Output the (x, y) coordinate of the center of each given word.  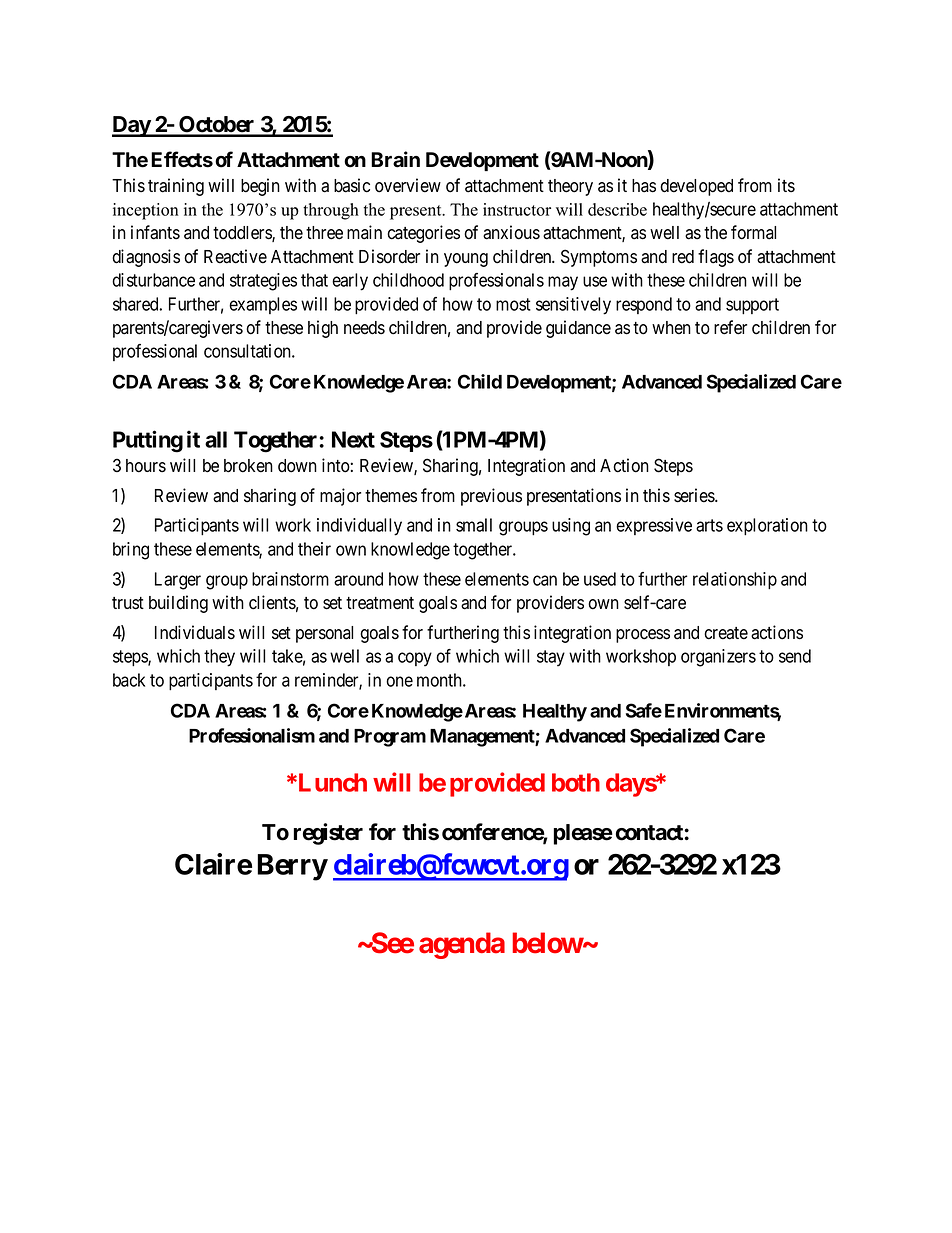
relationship (735, 581)
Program (390, 738)
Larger (178, 581)
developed (696, 187)
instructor (517, 209)
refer (730, 327)
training (176, 187)
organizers (718, 658)
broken (248, 466)
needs (364, 328)
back (129, 680)
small (474, 525)
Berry (292, 867)
